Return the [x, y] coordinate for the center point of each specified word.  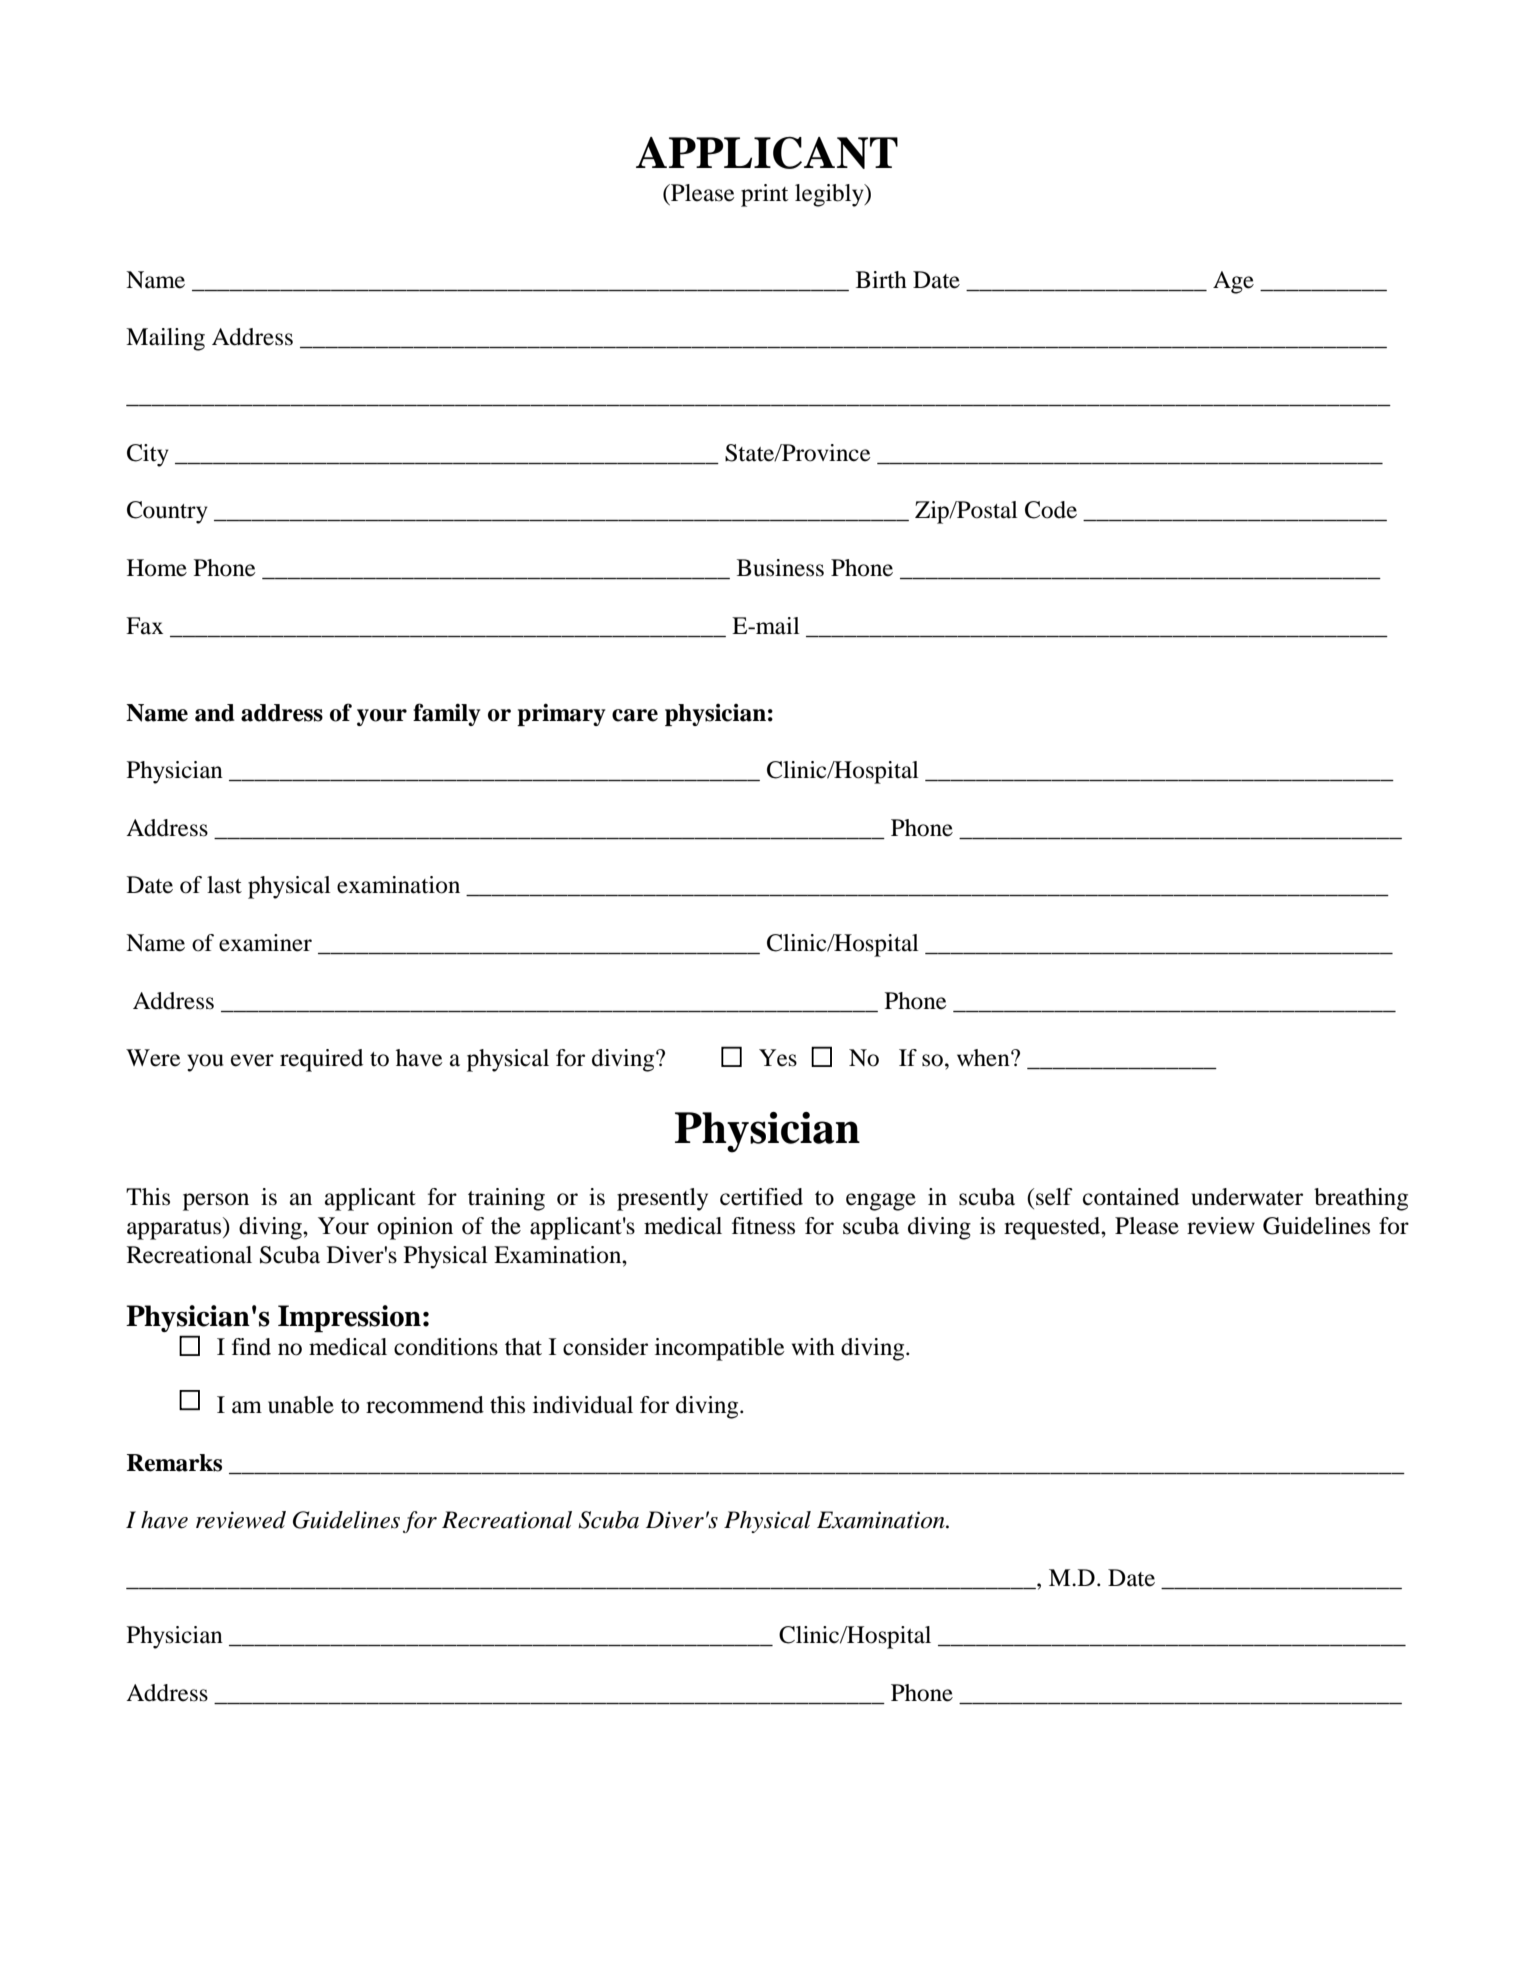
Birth [881, 280]
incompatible [720, 1349]
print [764, 195]
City [148, 455]
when [984, 1058]
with [813, 1347]
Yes [778, 1058]
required [321, 1060]
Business [780, 568]
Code [1051, 510]
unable [301, 1405]
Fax [144, 626]
